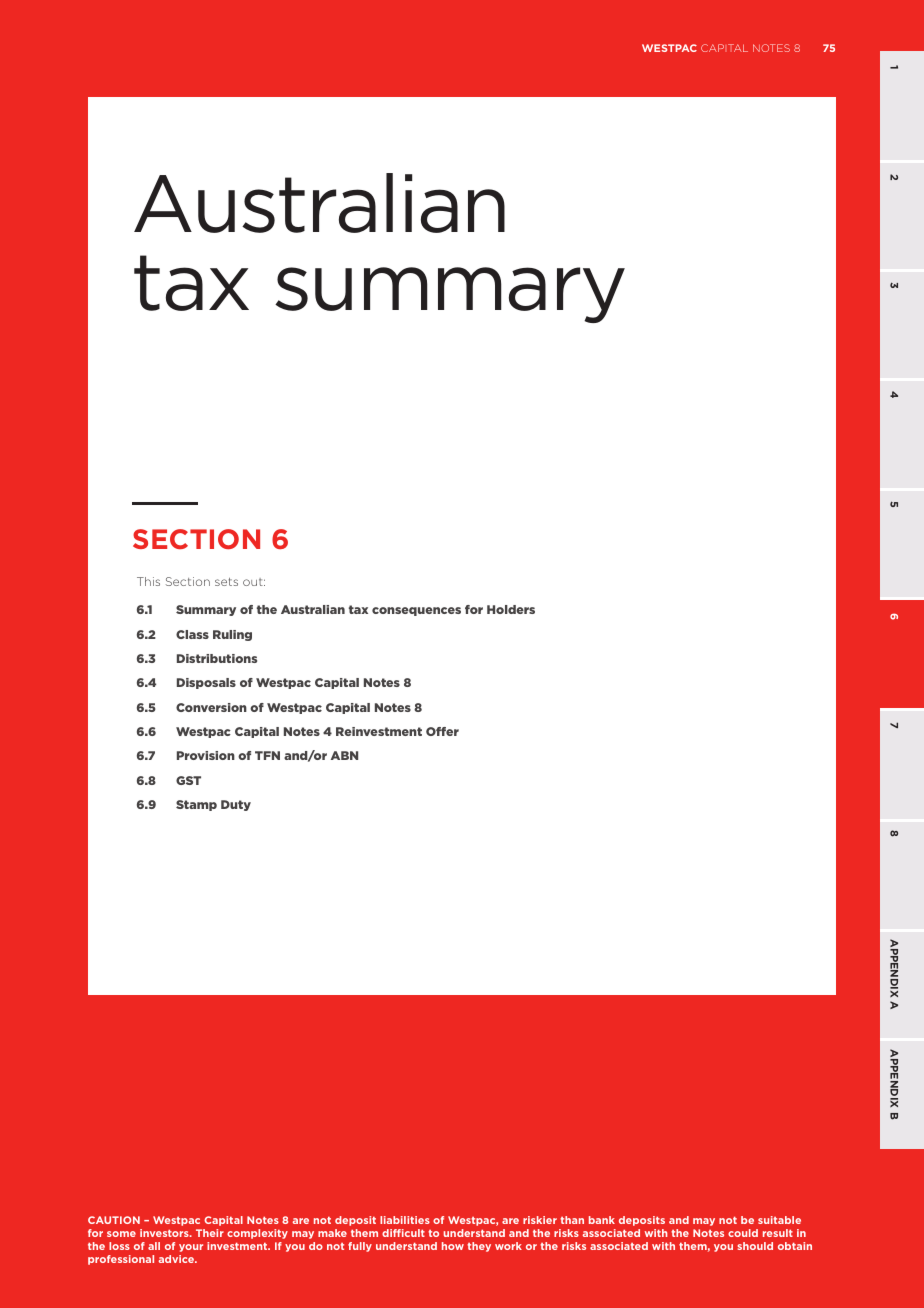 The image size is (924, 1308). What do you see at coordinates (511, 609) in the screenshot?
I see `Holders` at bounding box center [511, 609].
